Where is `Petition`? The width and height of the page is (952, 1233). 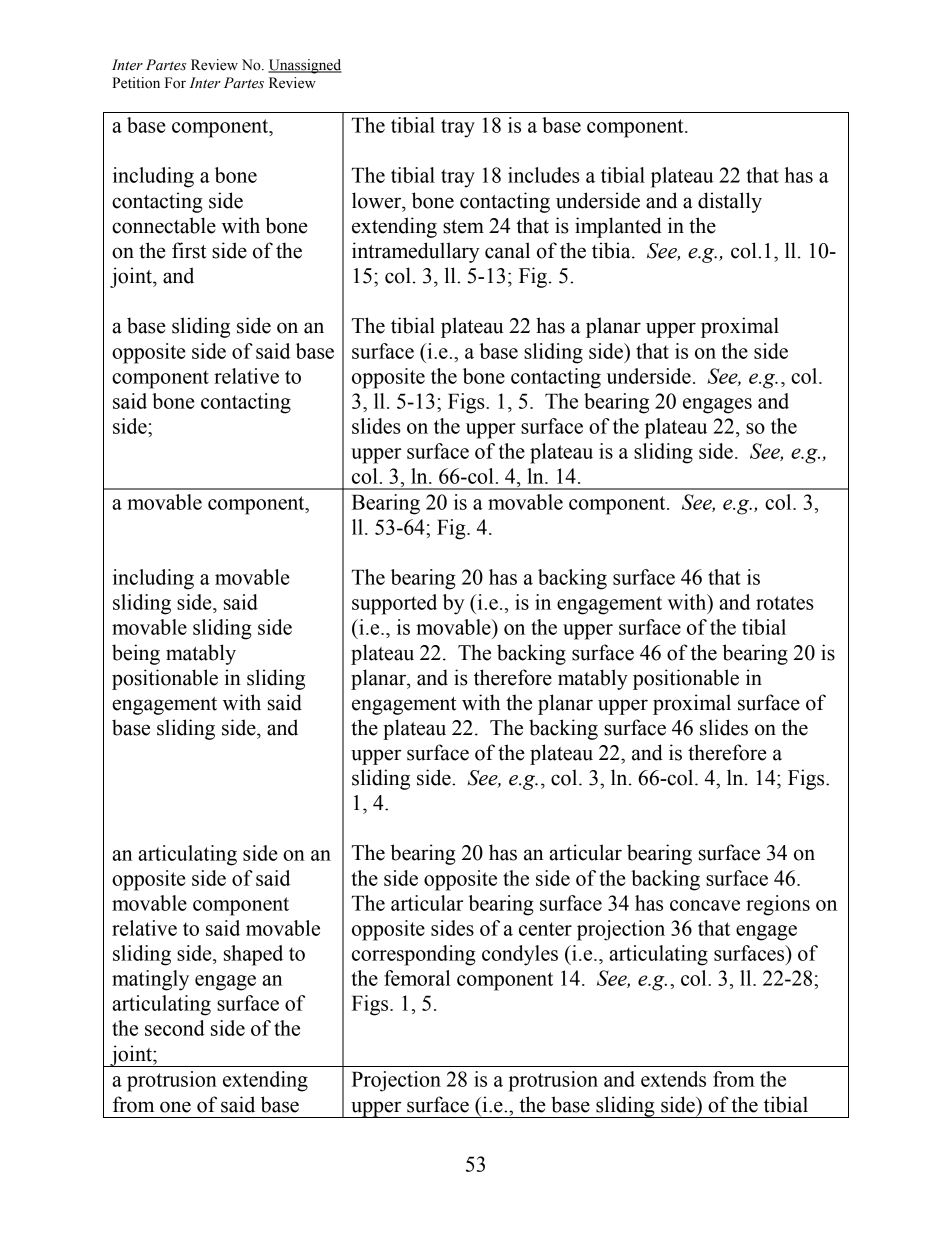 Petition is located at coordinates (136, 83).
